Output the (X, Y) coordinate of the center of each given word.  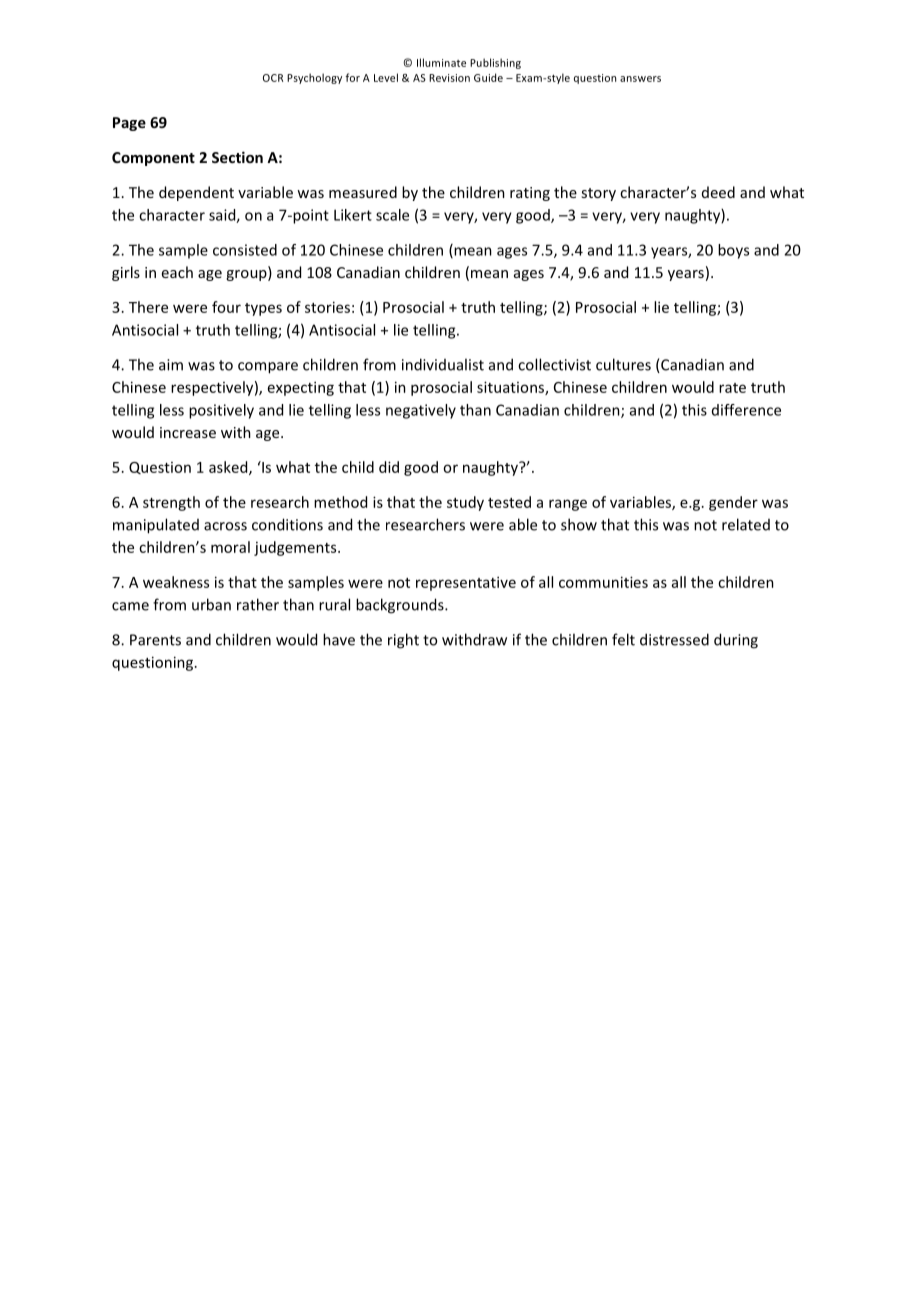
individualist (443, 364)
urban (211, 604)
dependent (196, 193)
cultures (623, 364)
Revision (449, 78)
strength (171, 503)
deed (718, 192)
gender (733, 503)
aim (171, 365)
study (465, 503)
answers (640, 79)
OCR (273, 78)
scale (392, 215)
